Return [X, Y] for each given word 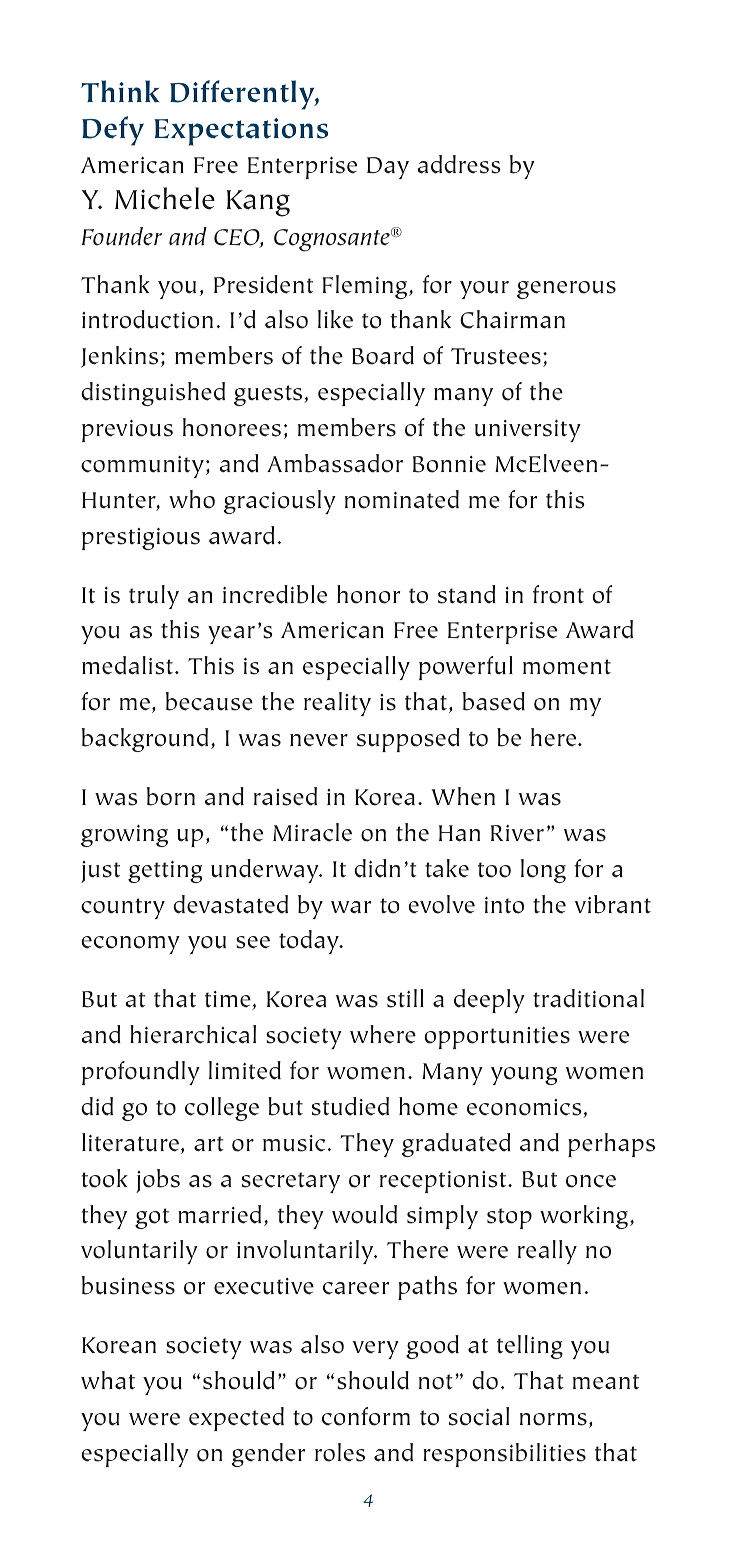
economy [131, 945]
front [558, 594]
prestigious [141, 539]
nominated [402, 499]
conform [366, 1416]
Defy [113, 131]
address [459, 164]
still [405, 998]
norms [553, 1419]
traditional [588, 998]
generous [566, 290]
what [108, 1380]
